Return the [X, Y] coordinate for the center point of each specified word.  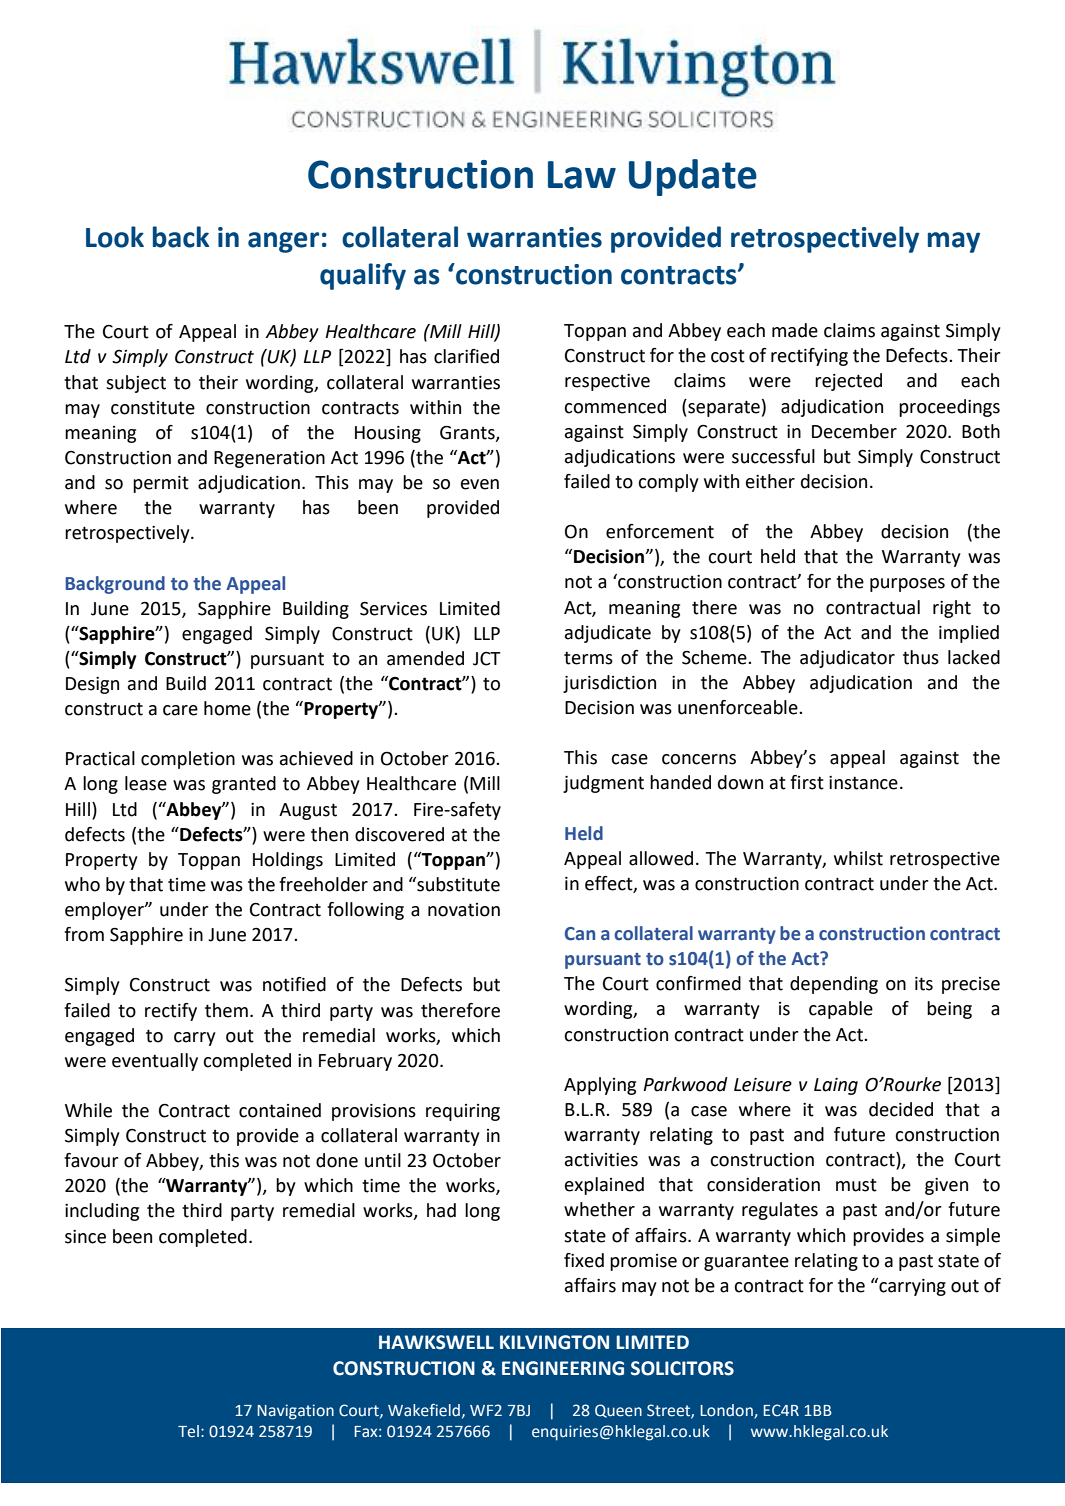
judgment [603, 784]
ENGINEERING [563, 1368]
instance [863, 783]
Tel [188, 1431]
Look [115, 237]
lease [146, 783]
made [795, 330]
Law [582, 175]
